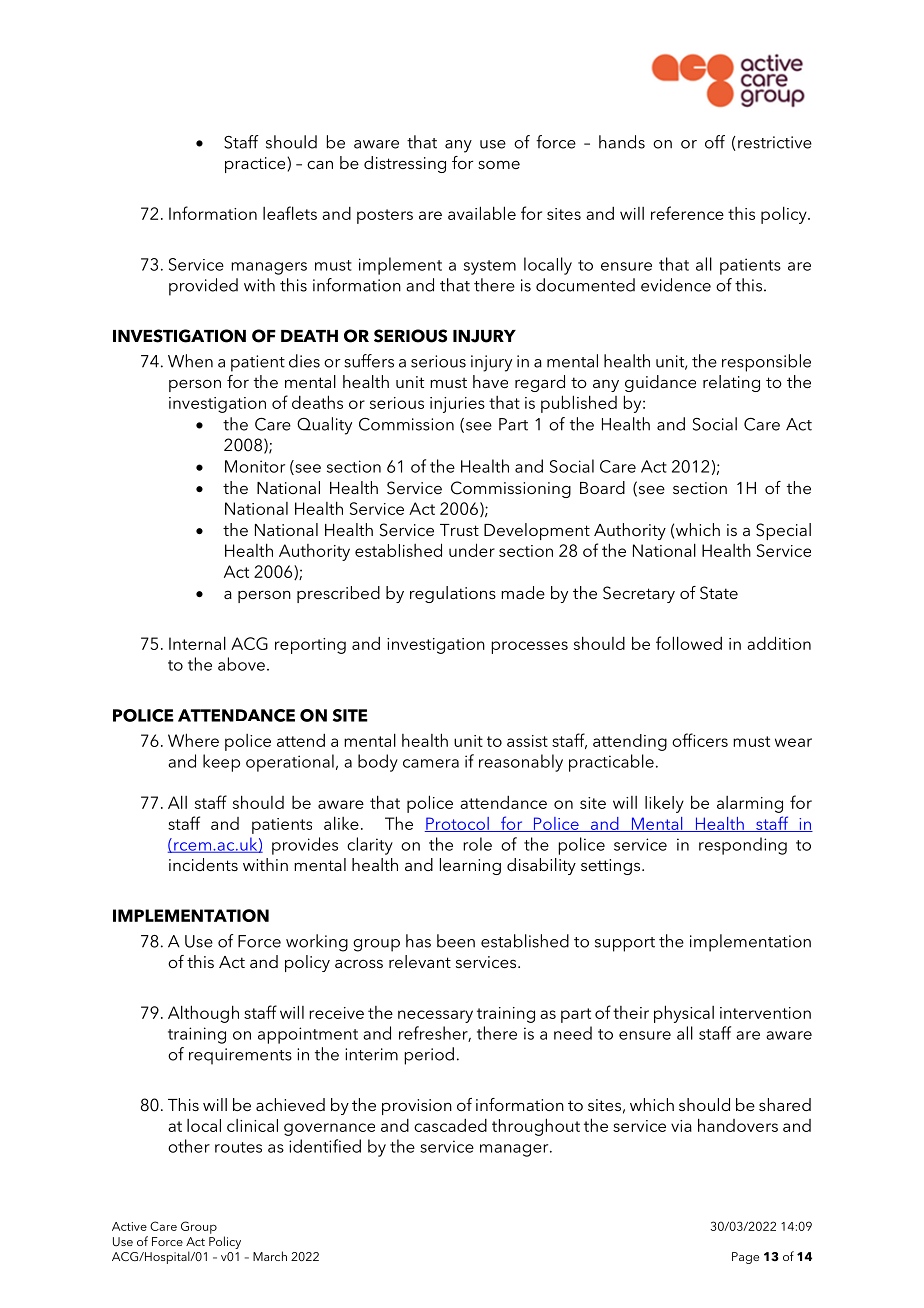 Image resolution: width=924 pixels, height=1308 pixels. I want to click on Monitor, so click(255, 466).
